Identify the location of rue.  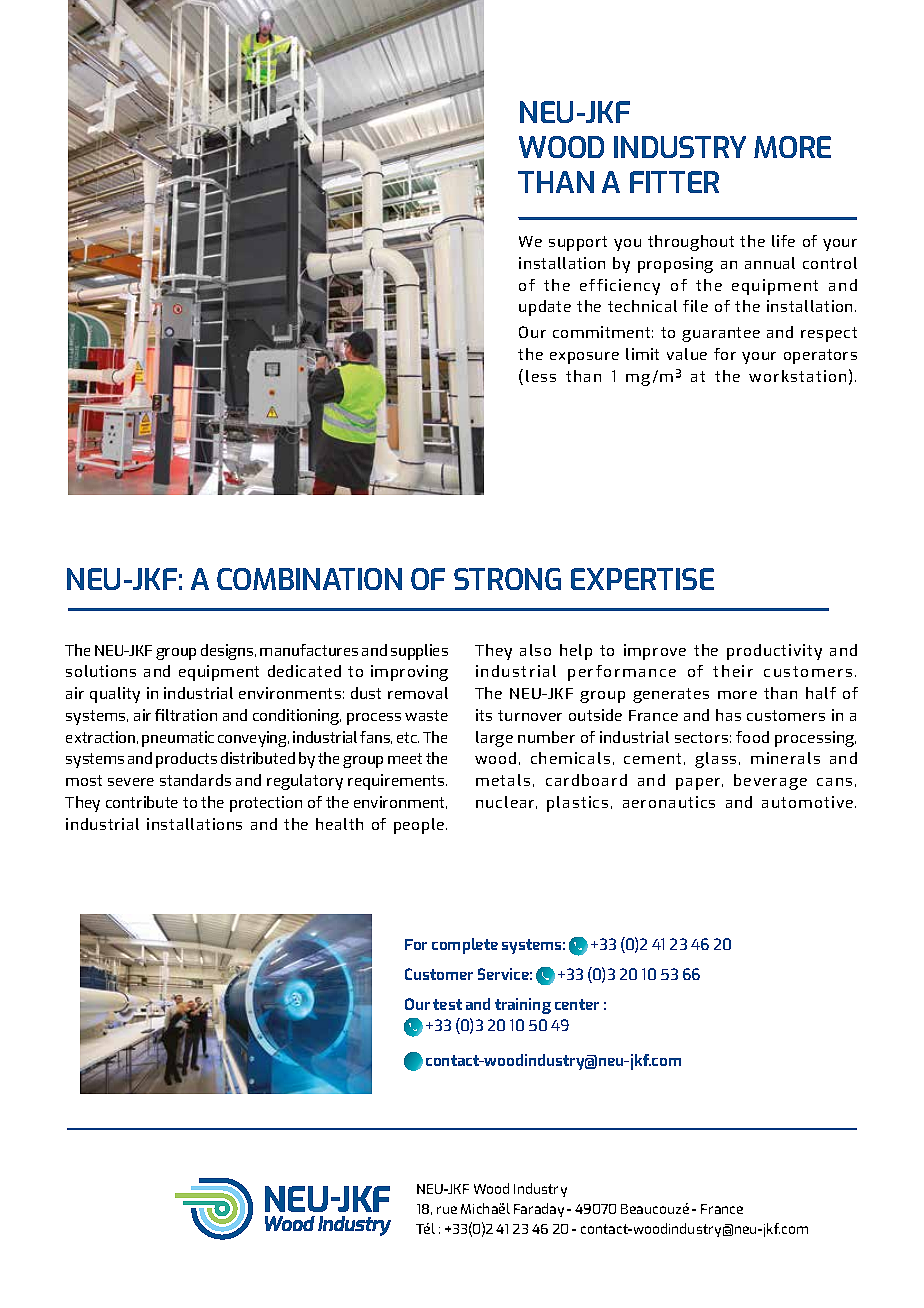
(447, 1210).
